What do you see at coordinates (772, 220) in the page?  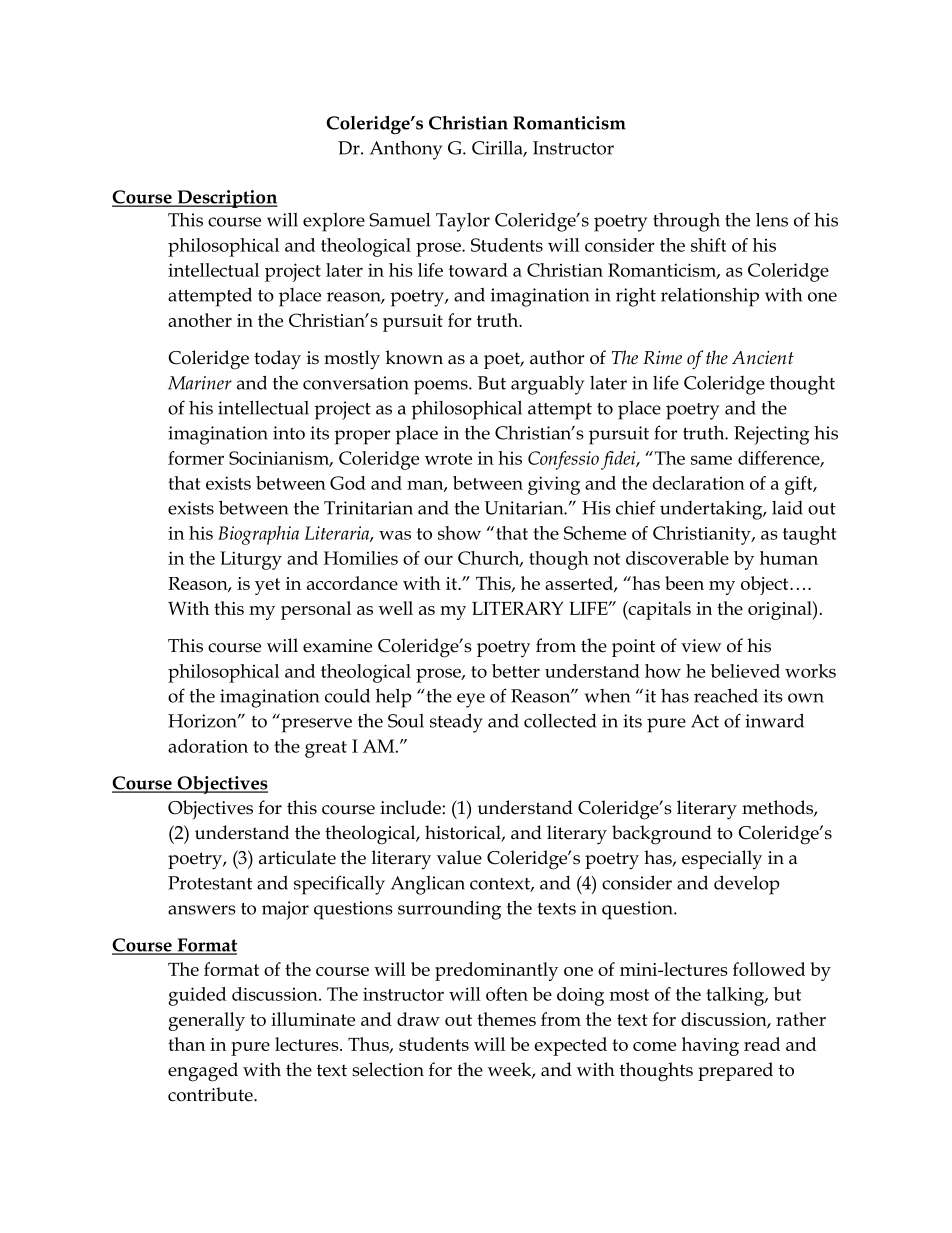 I see `lens` at bounding box center [772, 220].
